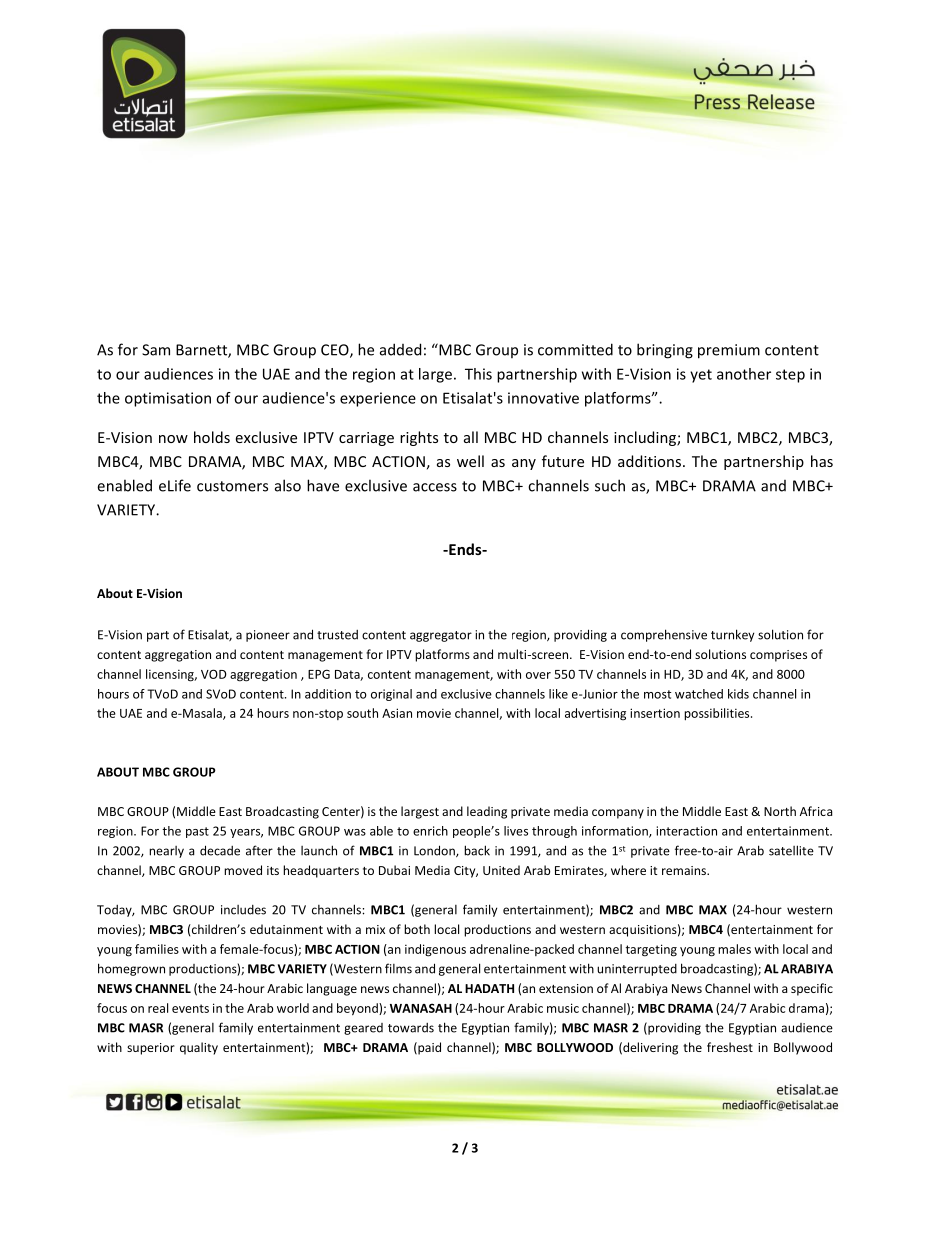  I want to click on quality, so click(199, 1048).
